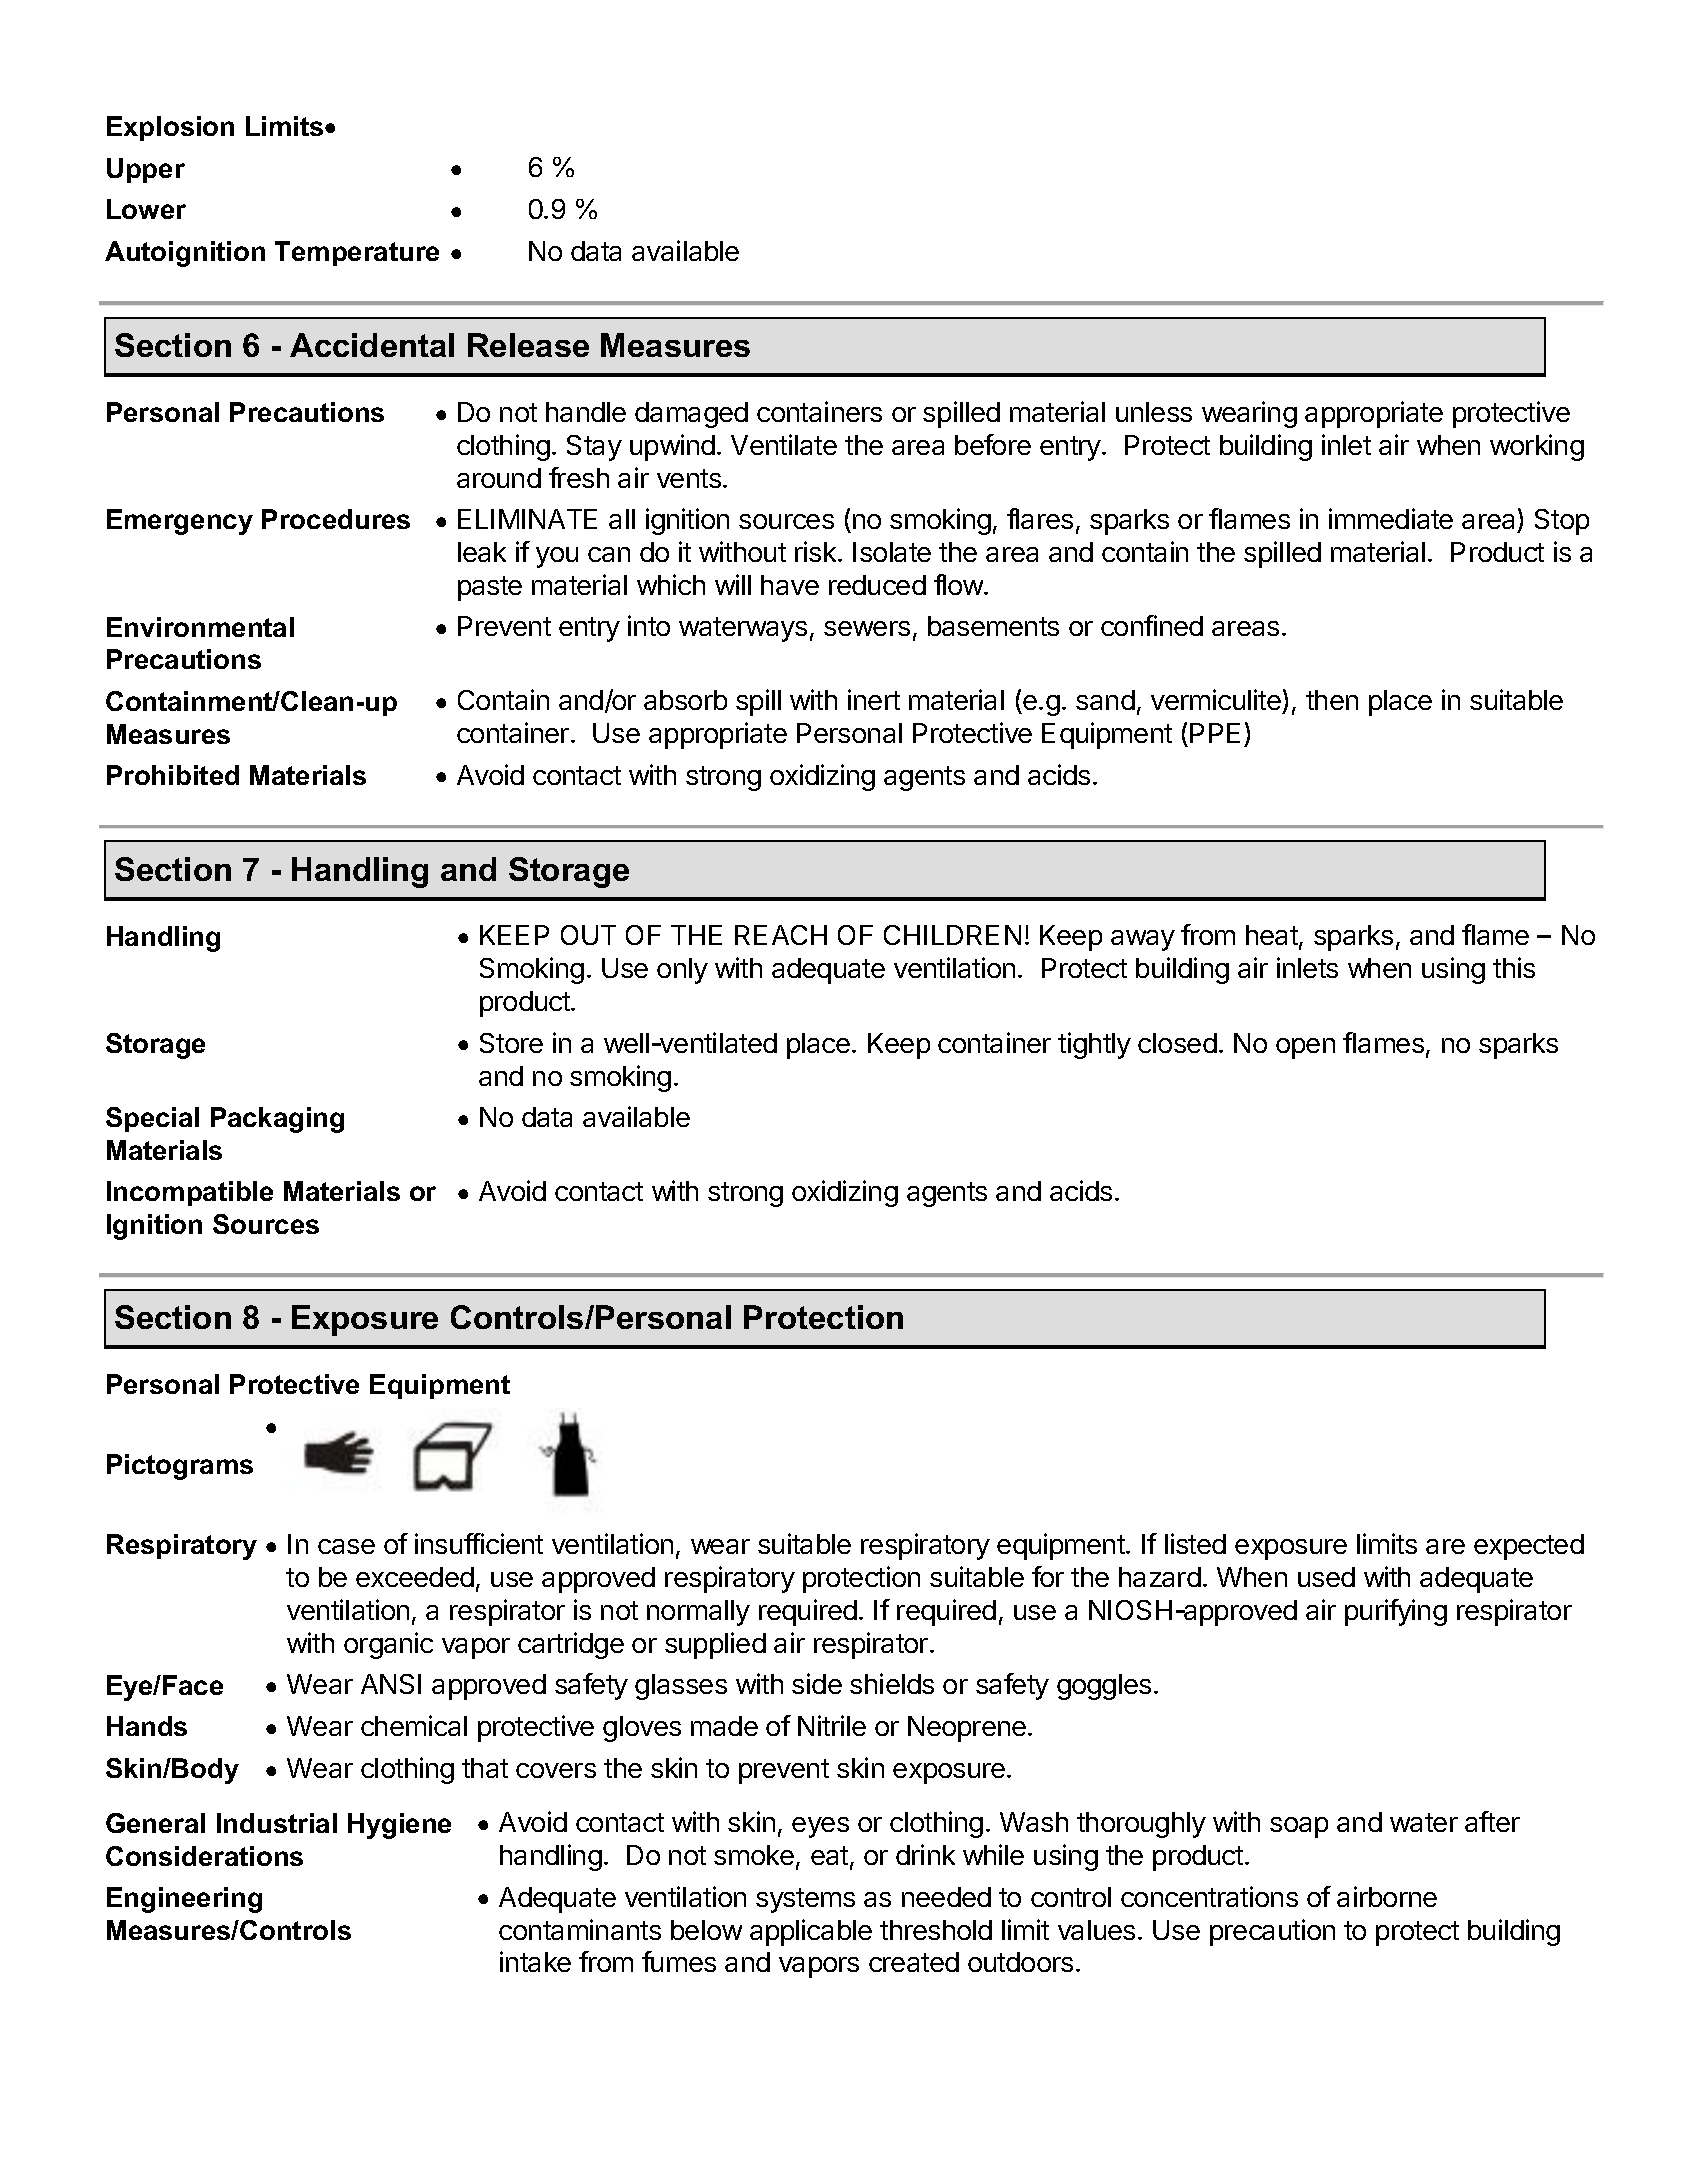  I want to click on Engineering, so click(184, 1900).
